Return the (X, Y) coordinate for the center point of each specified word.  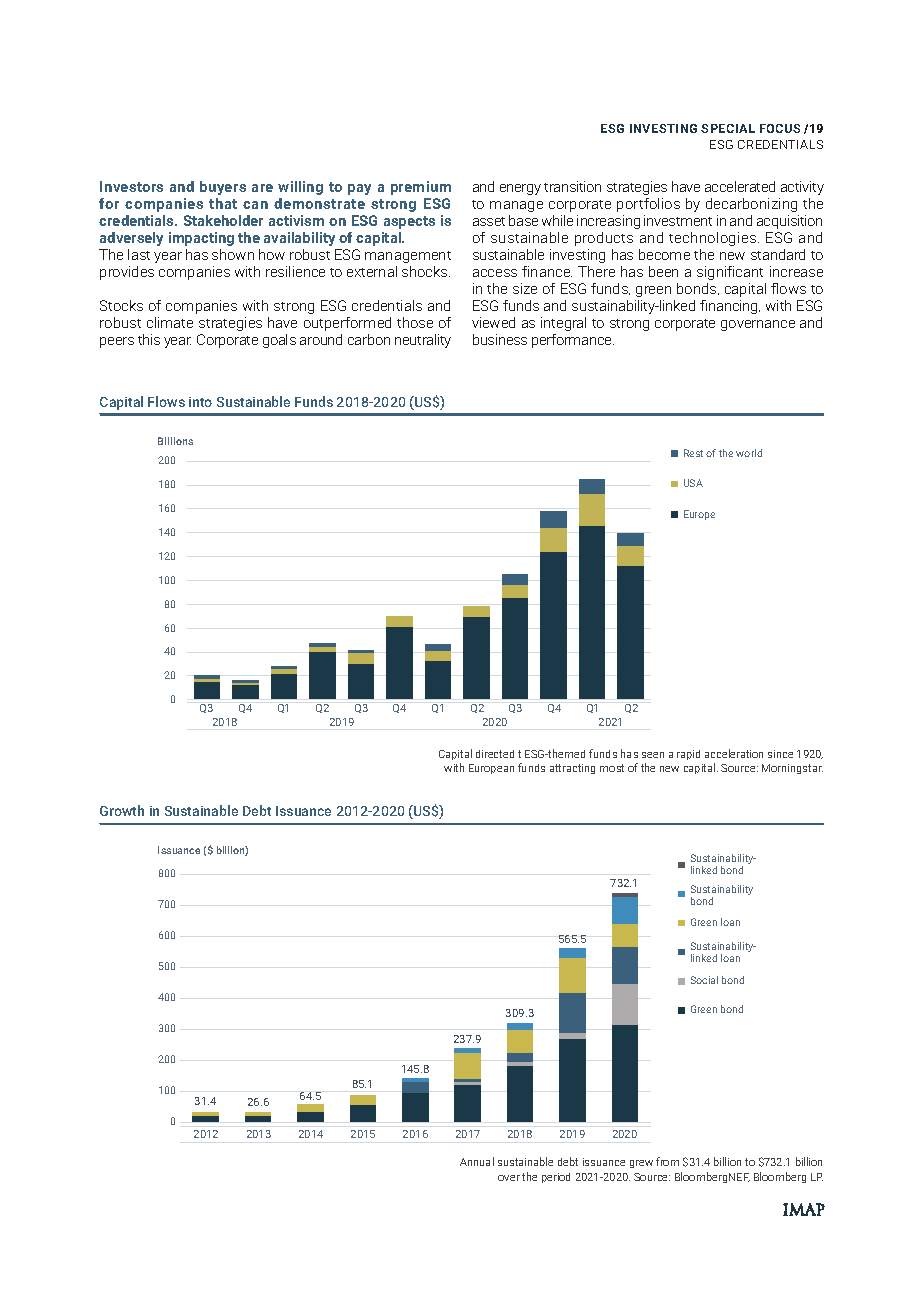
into (200, 402)
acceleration (734, 753)
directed (495, 754)
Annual (477, 1161)
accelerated (740, 186)
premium (421, 188)
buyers (223, 188)
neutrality (423, 341)
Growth (122, 810)
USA (693, 483)
